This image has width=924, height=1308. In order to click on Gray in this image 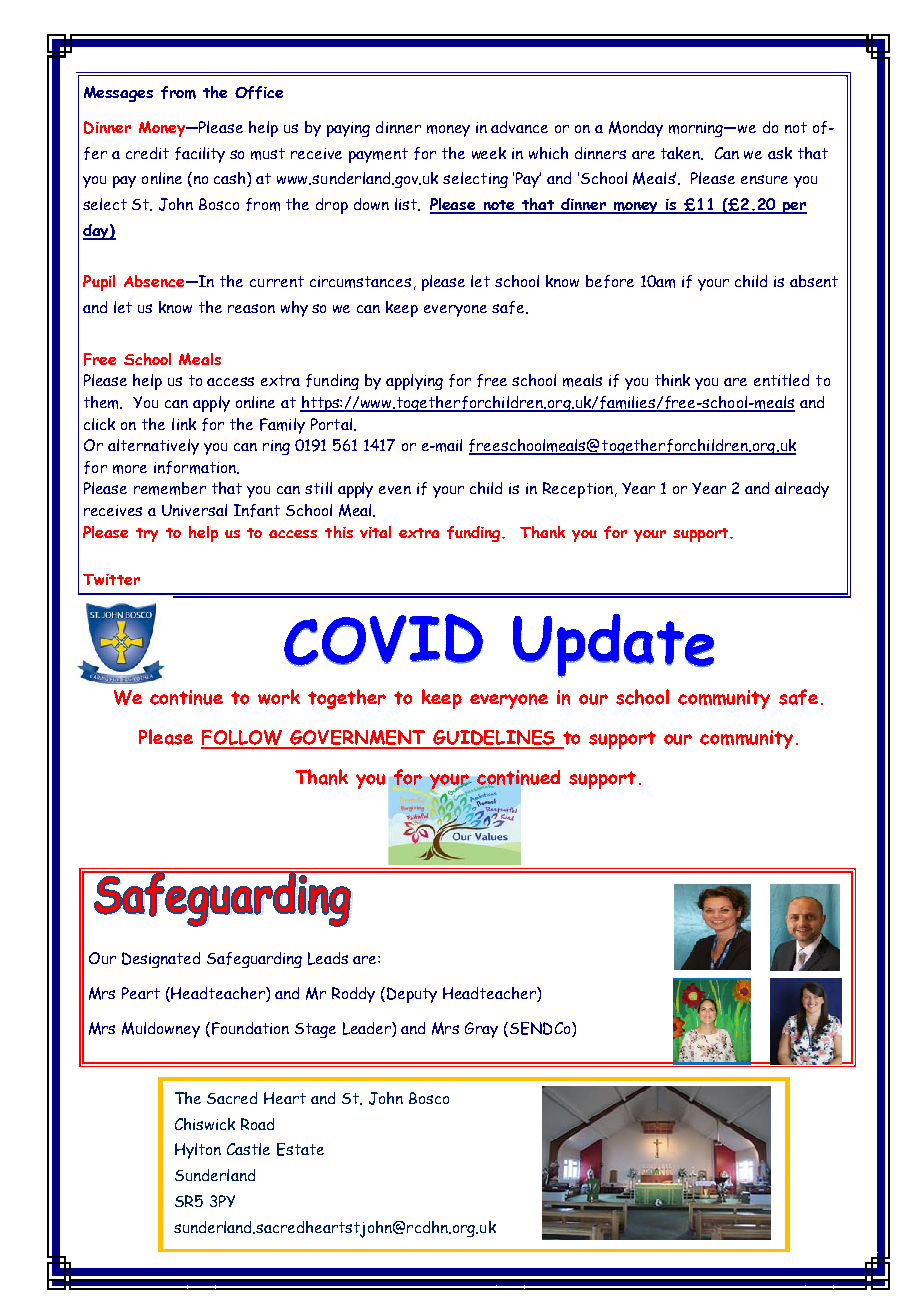, I will do `click(481, 1030)`.
